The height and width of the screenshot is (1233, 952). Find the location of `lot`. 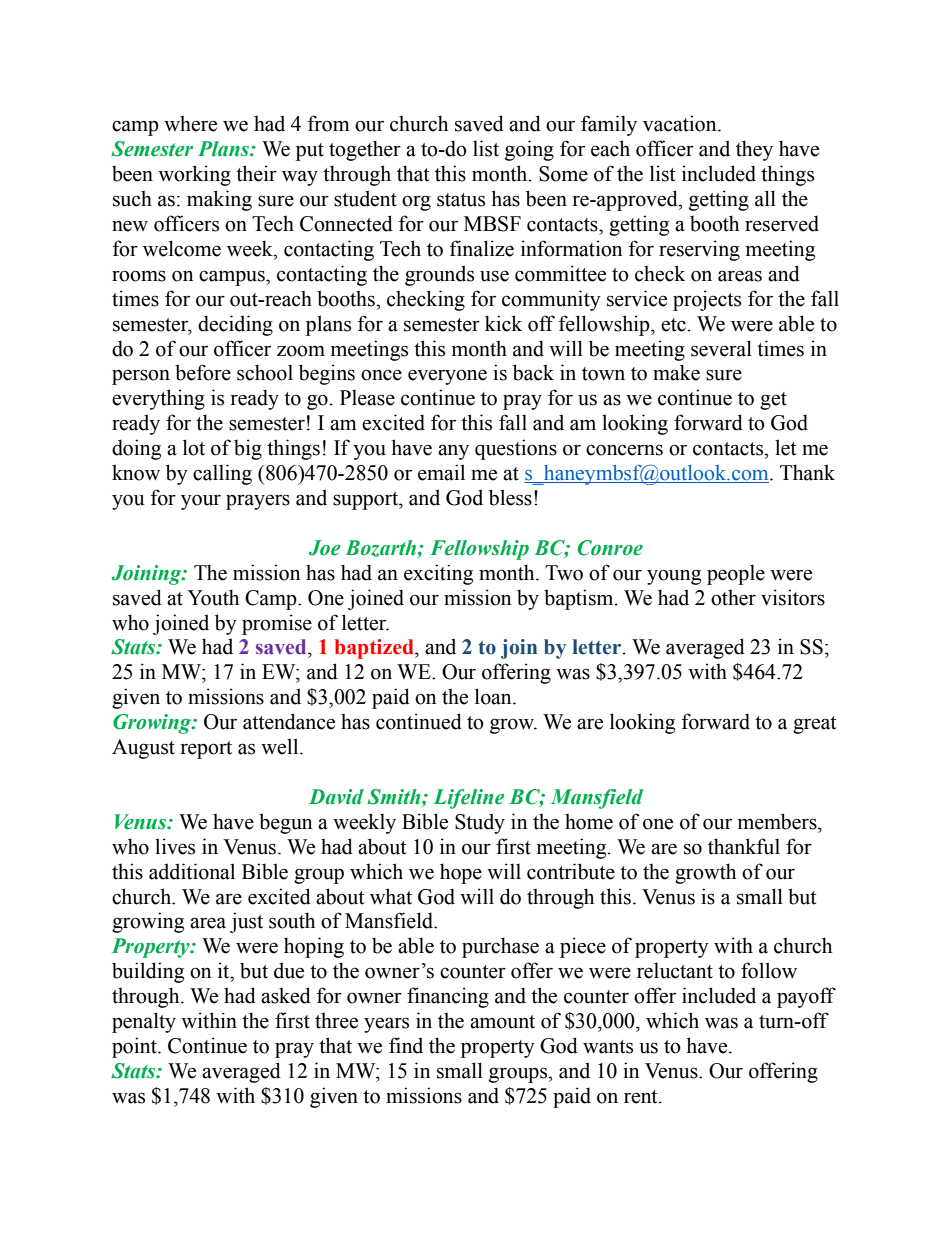

lot is located at coordinates (194, 447).
